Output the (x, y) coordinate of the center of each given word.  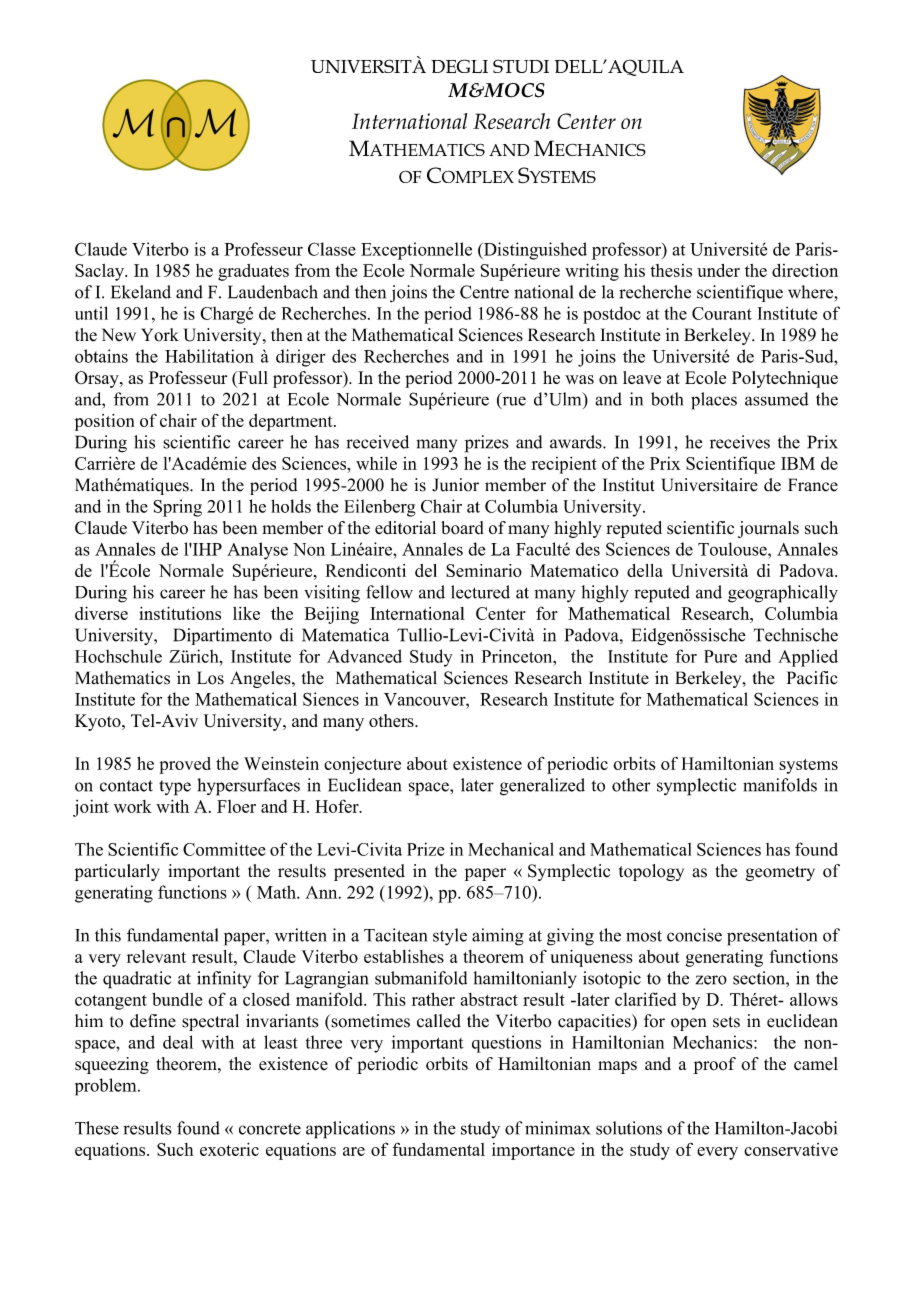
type (175, 788)
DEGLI (459, 66)
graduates (253, 272)
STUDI (521, 66)
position (104, 422)
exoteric (229, 1149)
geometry (780, 873)
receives (740, 442)
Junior (455, 485)
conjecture (362, 765)
